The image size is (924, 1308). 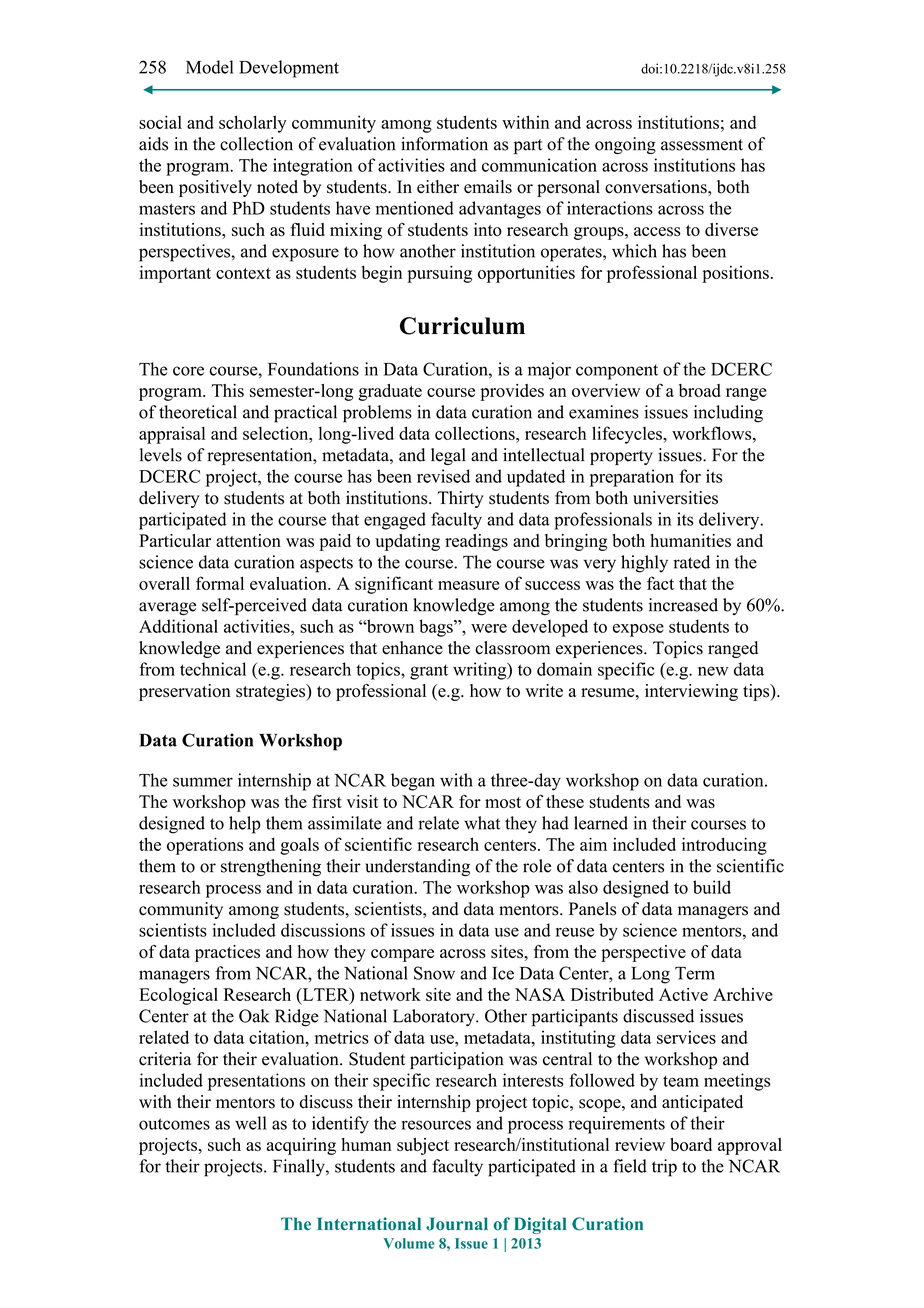 I want to click on Journal, so click(x=457, y=1224).
